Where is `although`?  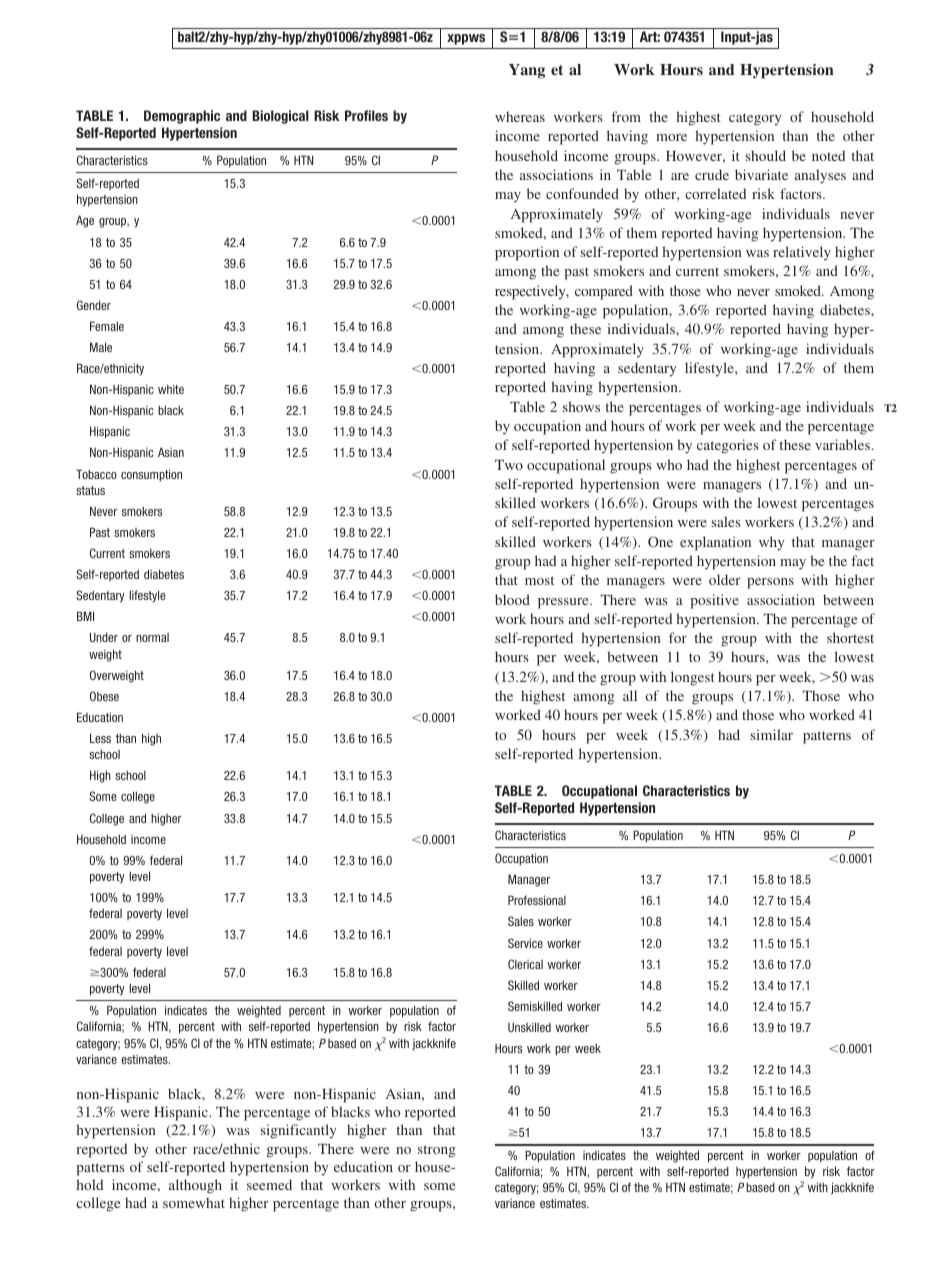 although is located at coordinates (195, 1186).
